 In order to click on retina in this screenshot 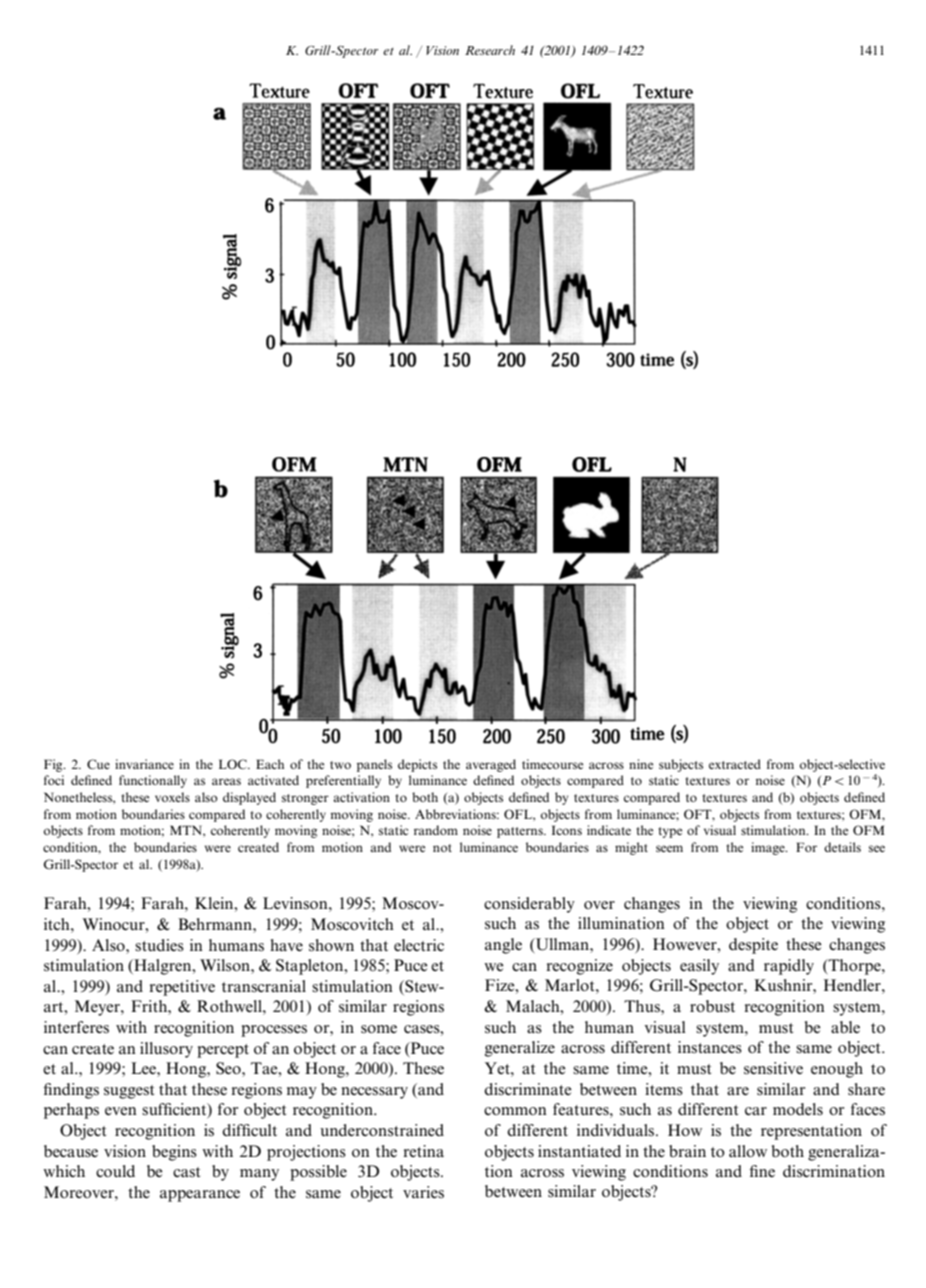, I will do `click(423, 1151)`.
